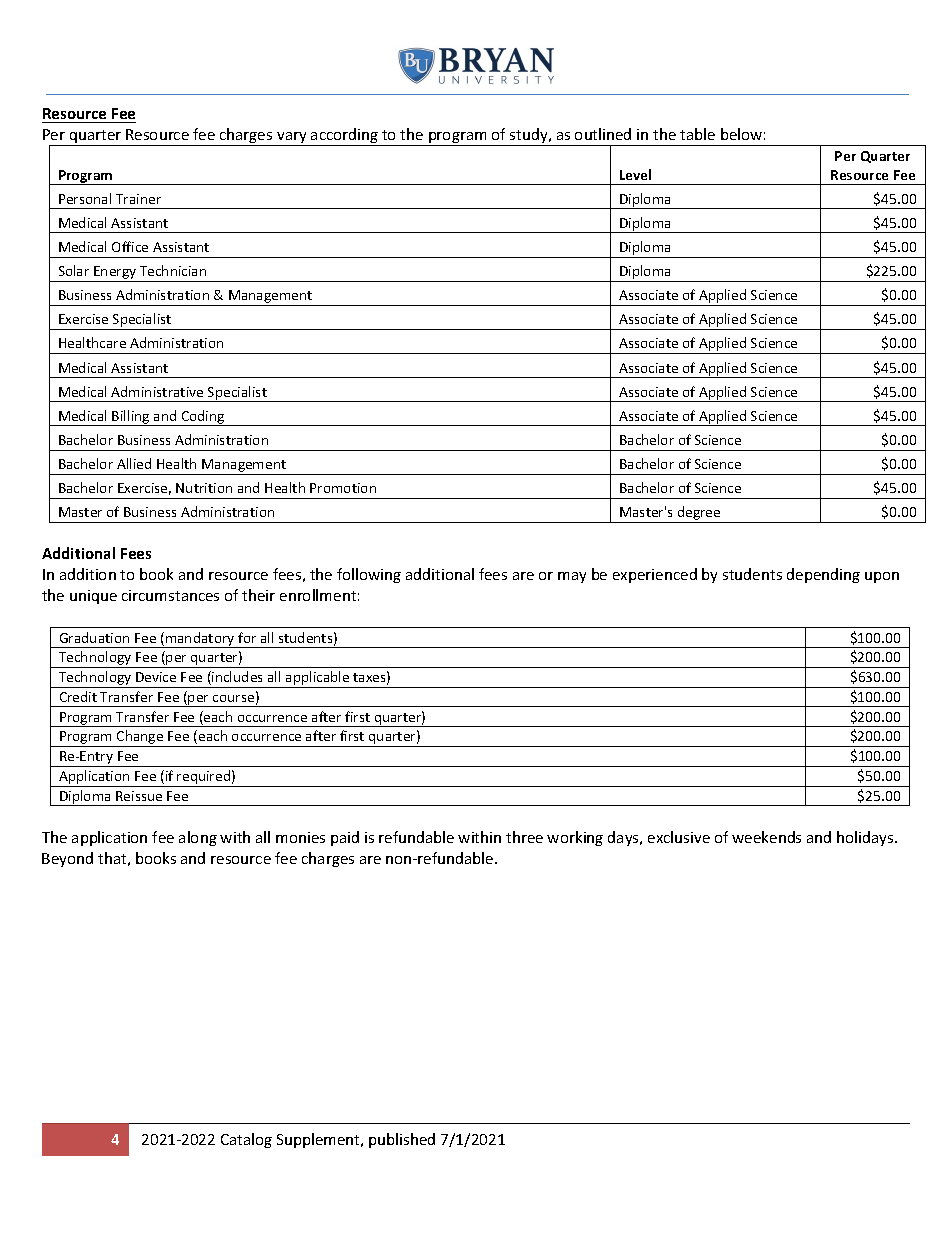 This image has width=952, height=1233. What do you see at coordinates (697, 134) in the image?
I see `table` at bounding box center [697, 134].
